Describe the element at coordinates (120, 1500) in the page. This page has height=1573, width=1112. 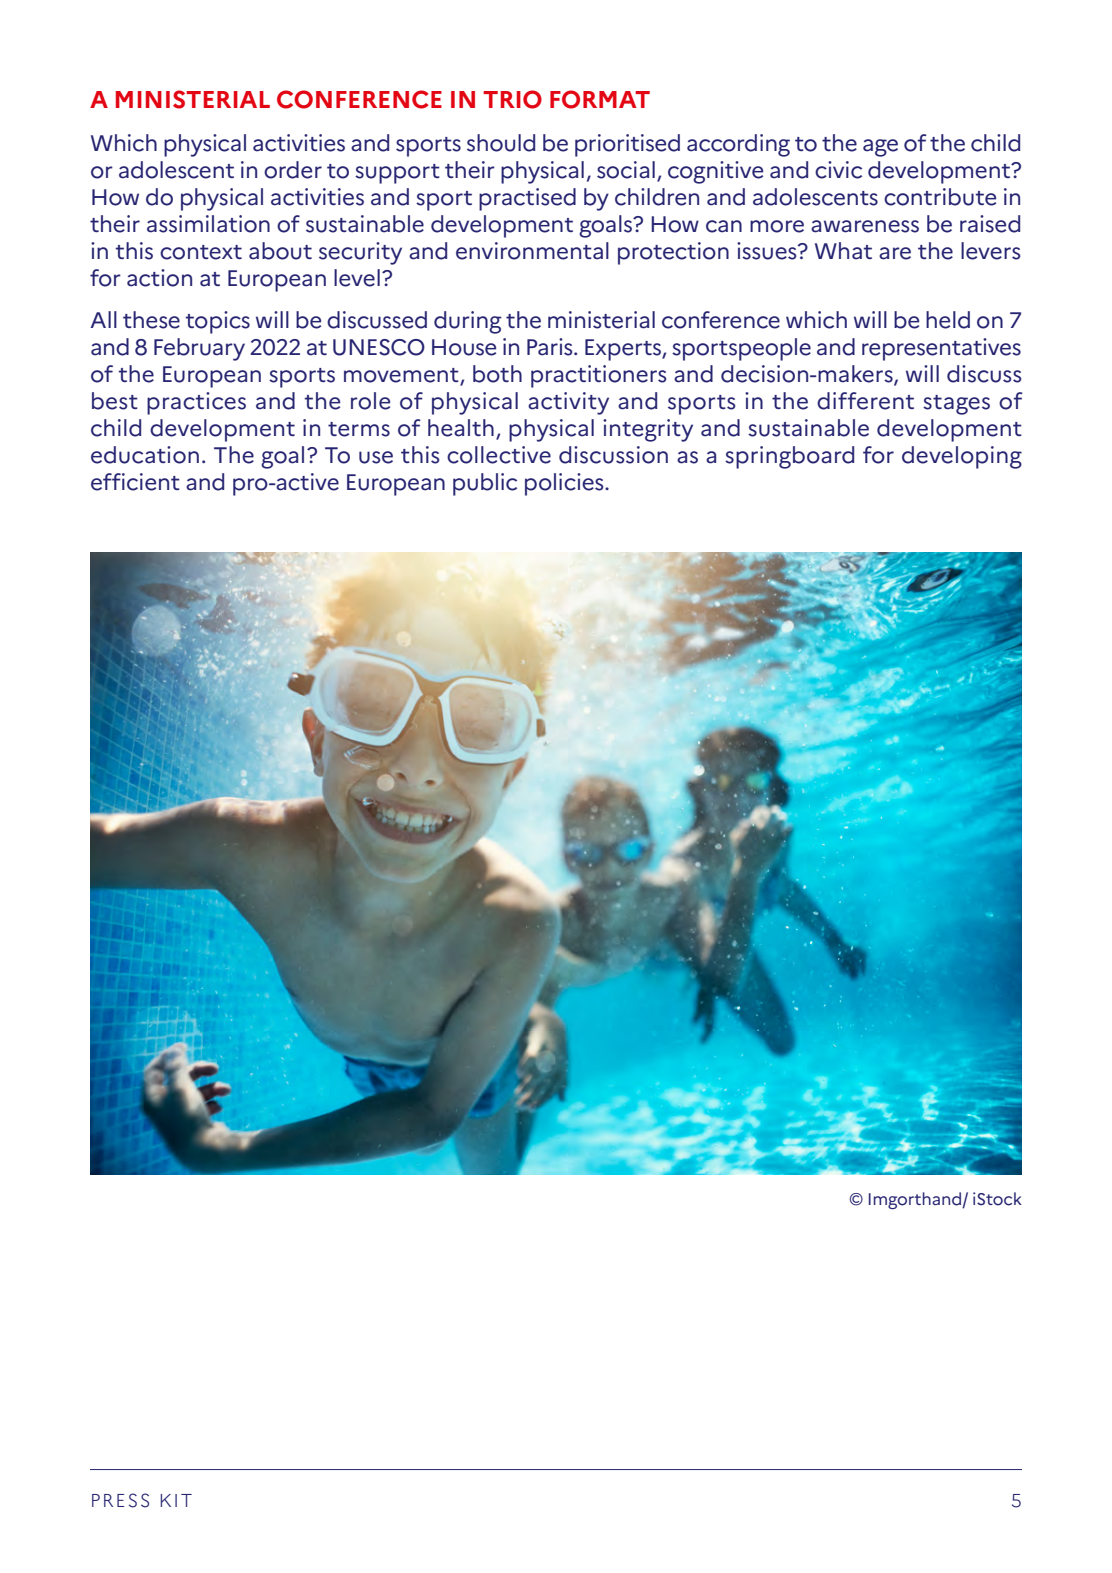
I see `PRESS` at that location.
